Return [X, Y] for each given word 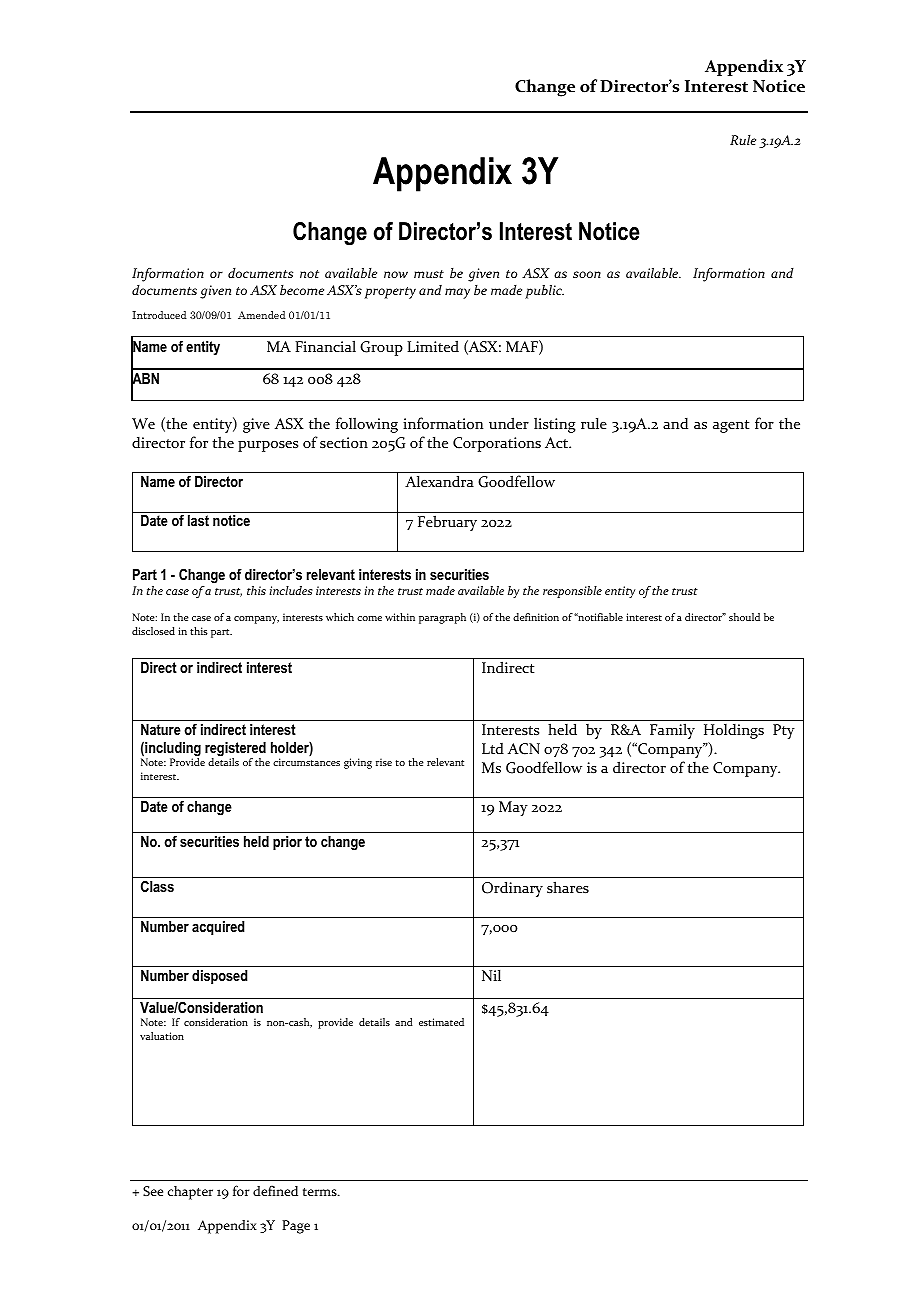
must [429, 274]
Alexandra [439, 481]
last [198, 520]
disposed [219, 977]
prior [287, 843]
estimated [441, 1022]
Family [672, 731]
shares [568, 887]
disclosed [153, 631]
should [744, 617]
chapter [190, 1193]
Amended [262, 315]
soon [587, 274]
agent [731, 426]
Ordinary [512, 889]
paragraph [442, 618]
